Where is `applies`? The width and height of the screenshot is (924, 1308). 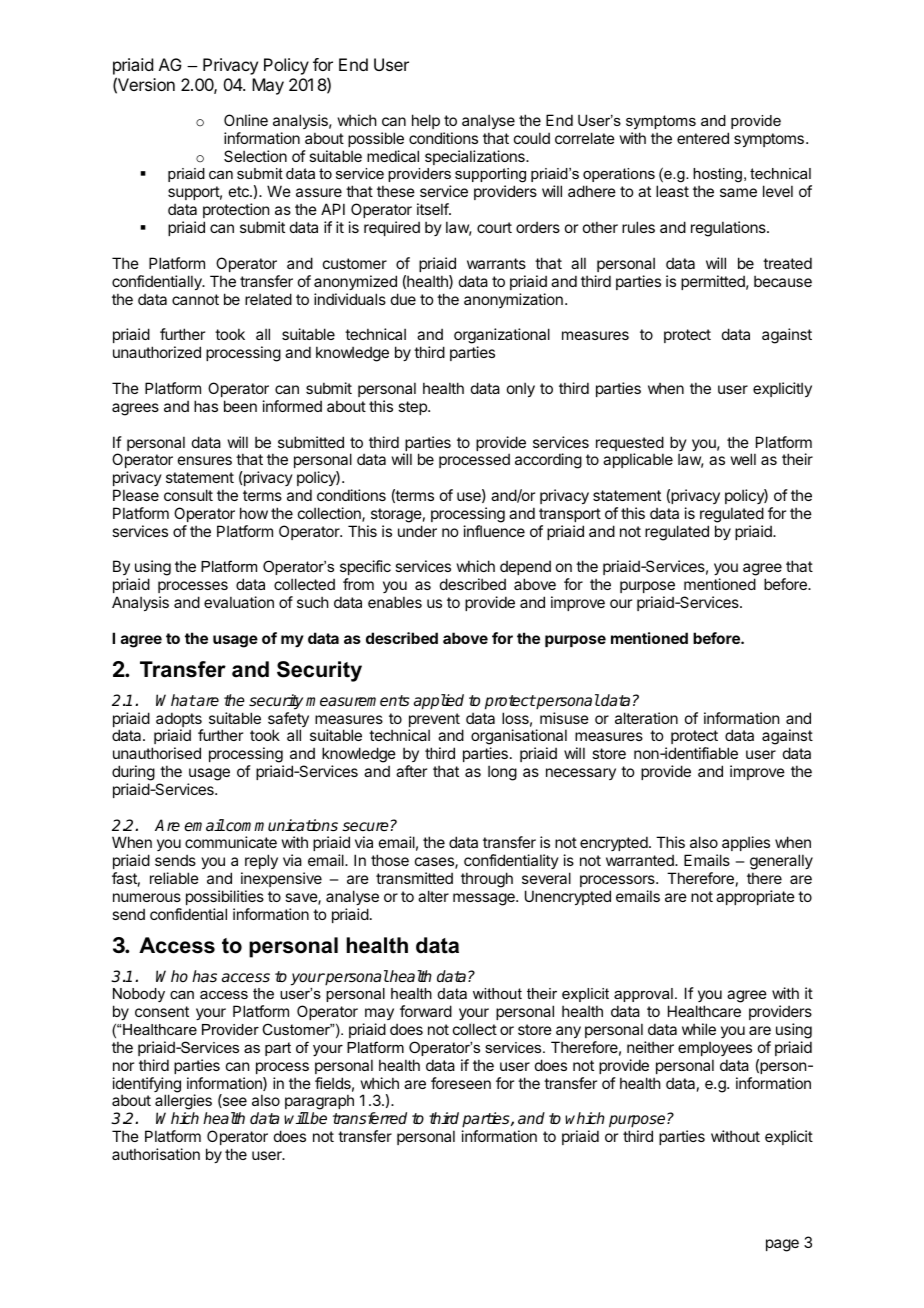
applies is located at coordinates (745, 845).
